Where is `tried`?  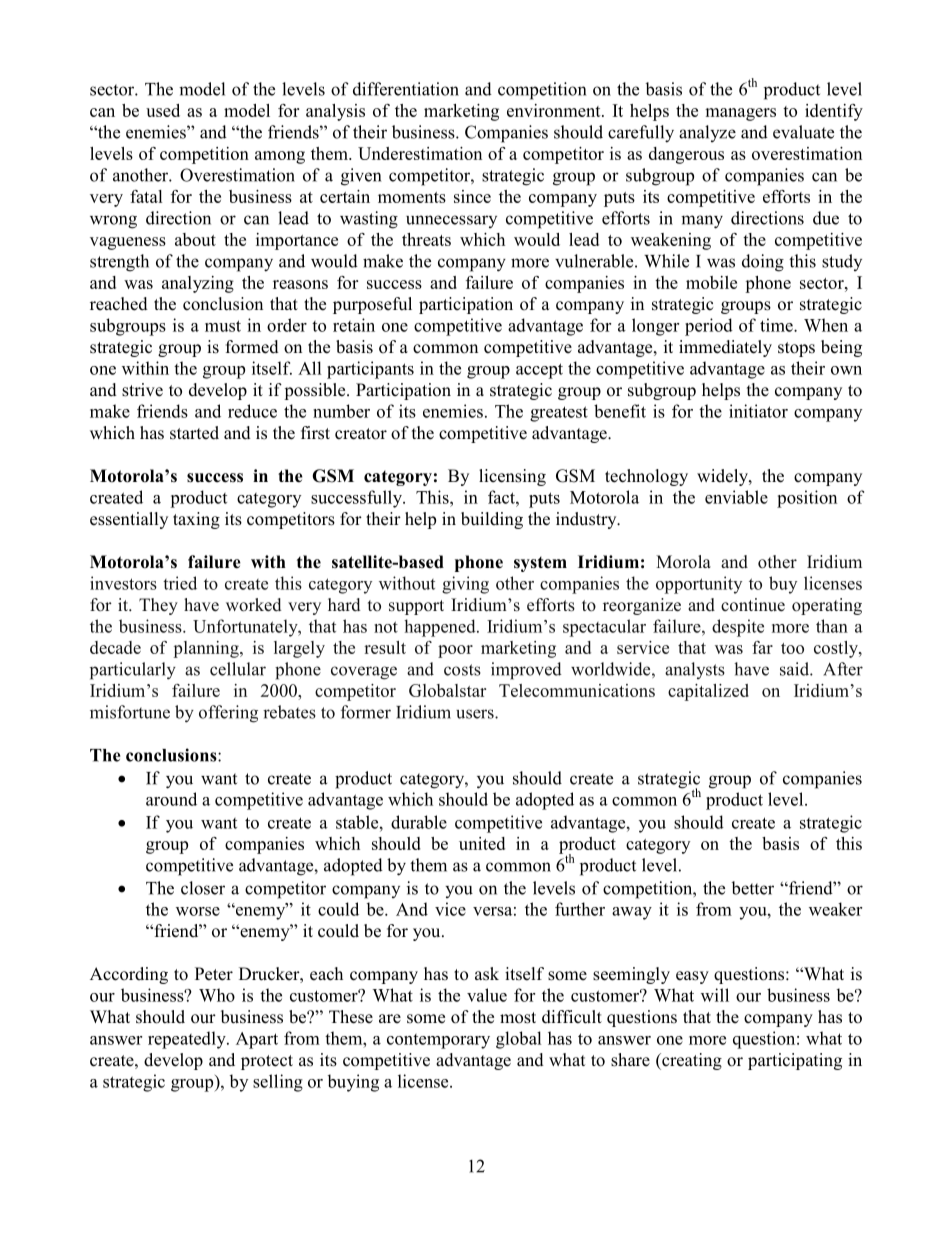 tried is located at coordinates (180, 583).
